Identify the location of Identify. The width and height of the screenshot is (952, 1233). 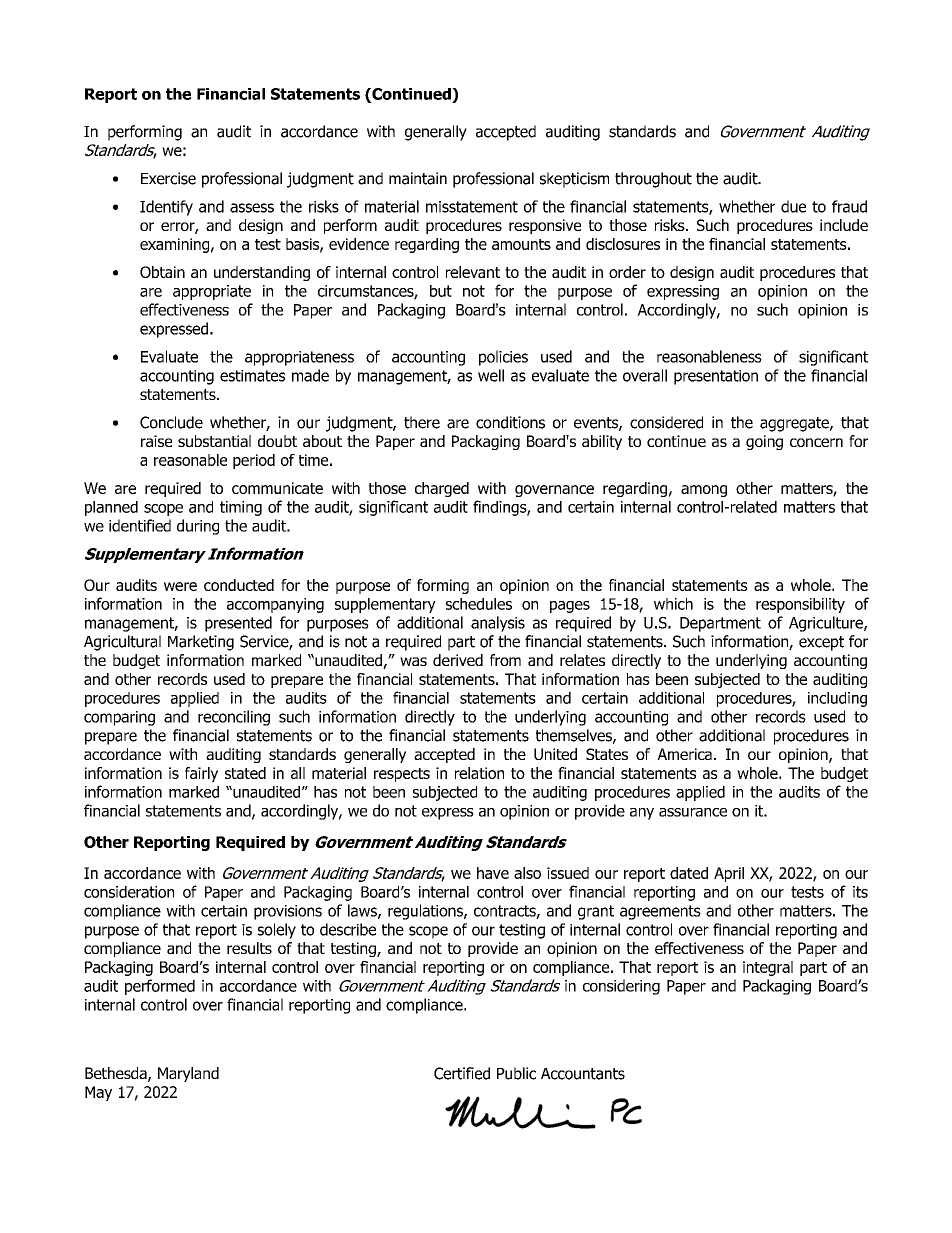
(166, 208).
